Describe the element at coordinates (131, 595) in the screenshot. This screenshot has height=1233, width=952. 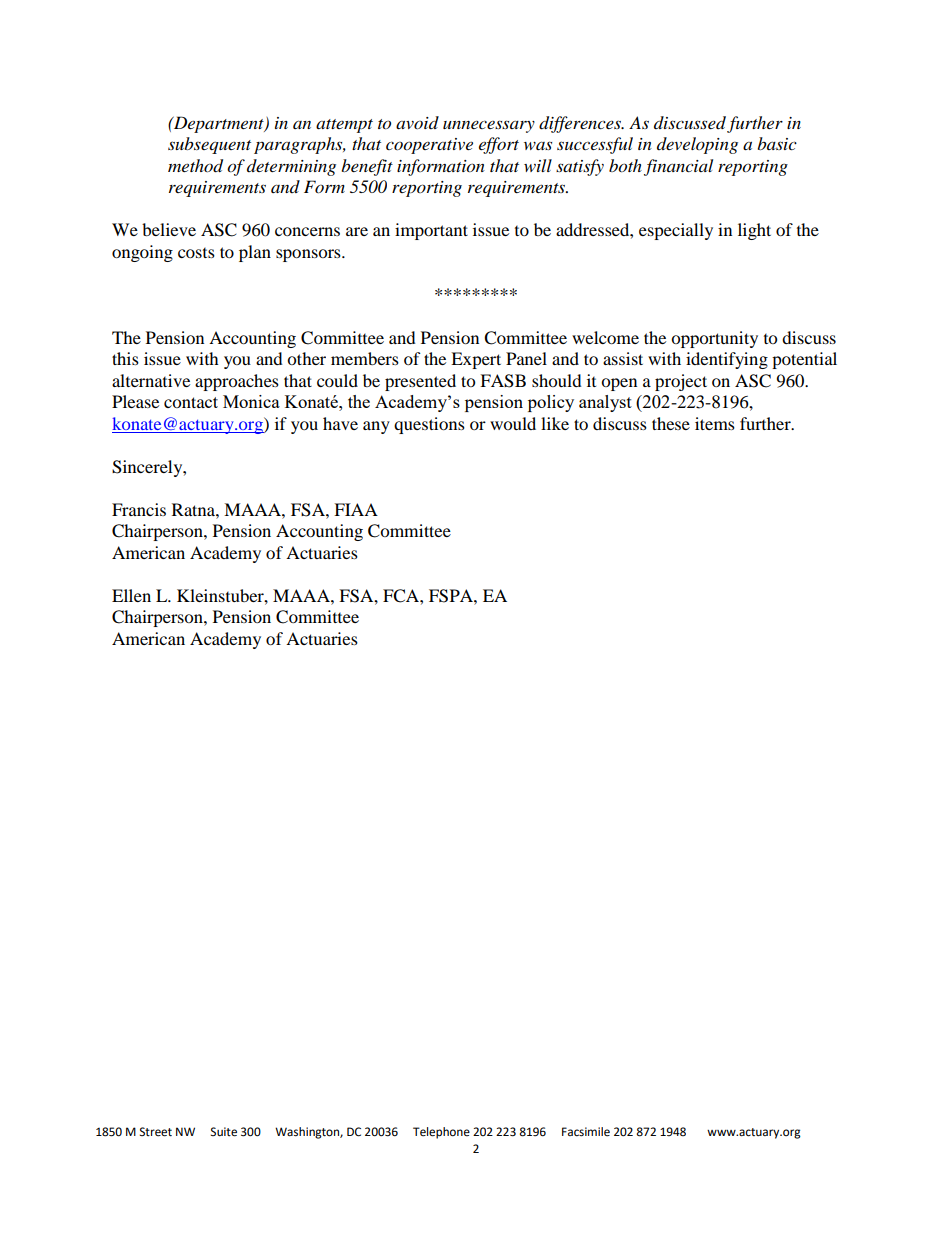
I see `Ellen` at that location.
